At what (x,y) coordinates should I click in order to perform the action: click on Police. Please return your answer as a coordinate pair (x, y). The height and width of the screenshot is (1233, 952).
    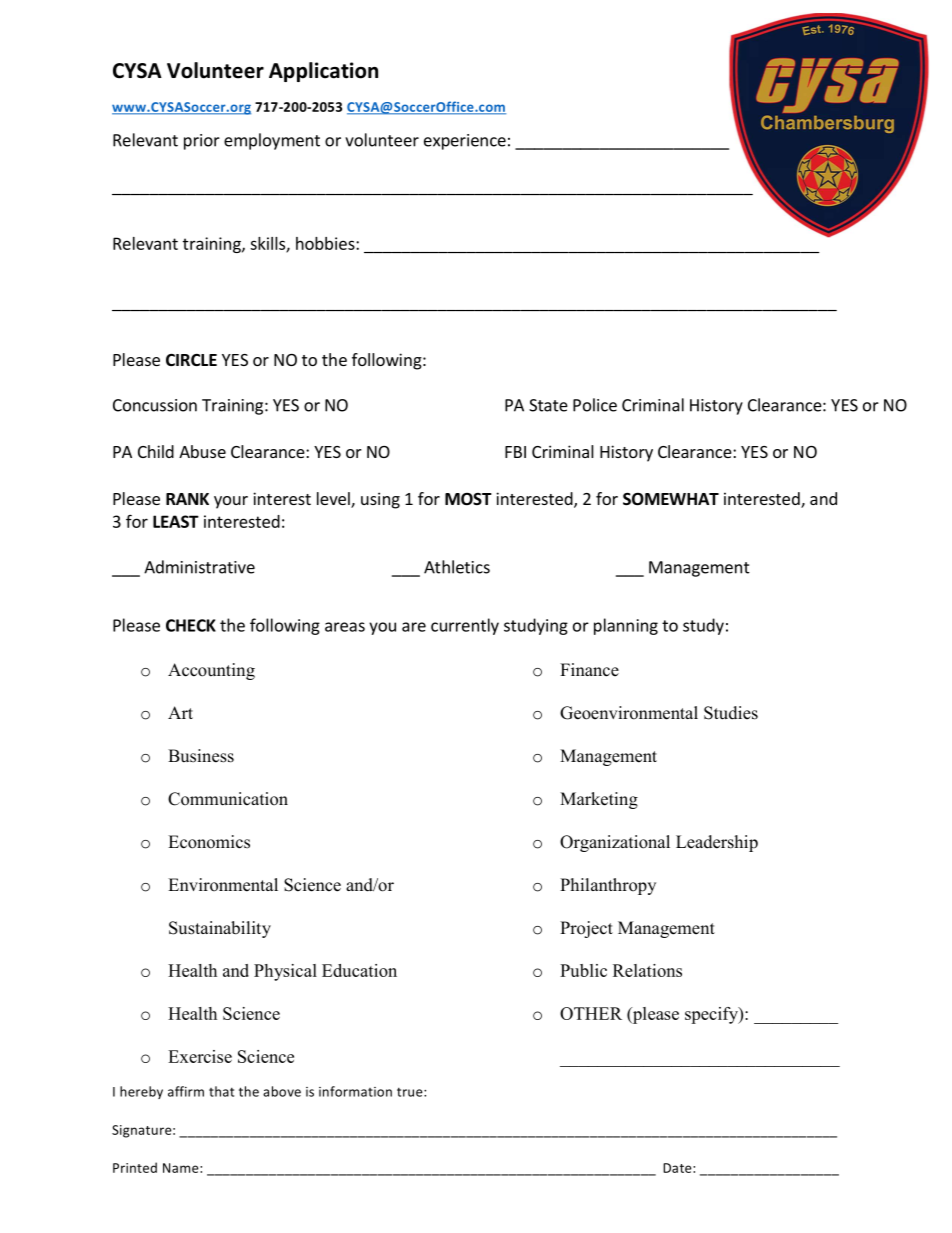
    Looking at the image, I should click on (595, 405).
